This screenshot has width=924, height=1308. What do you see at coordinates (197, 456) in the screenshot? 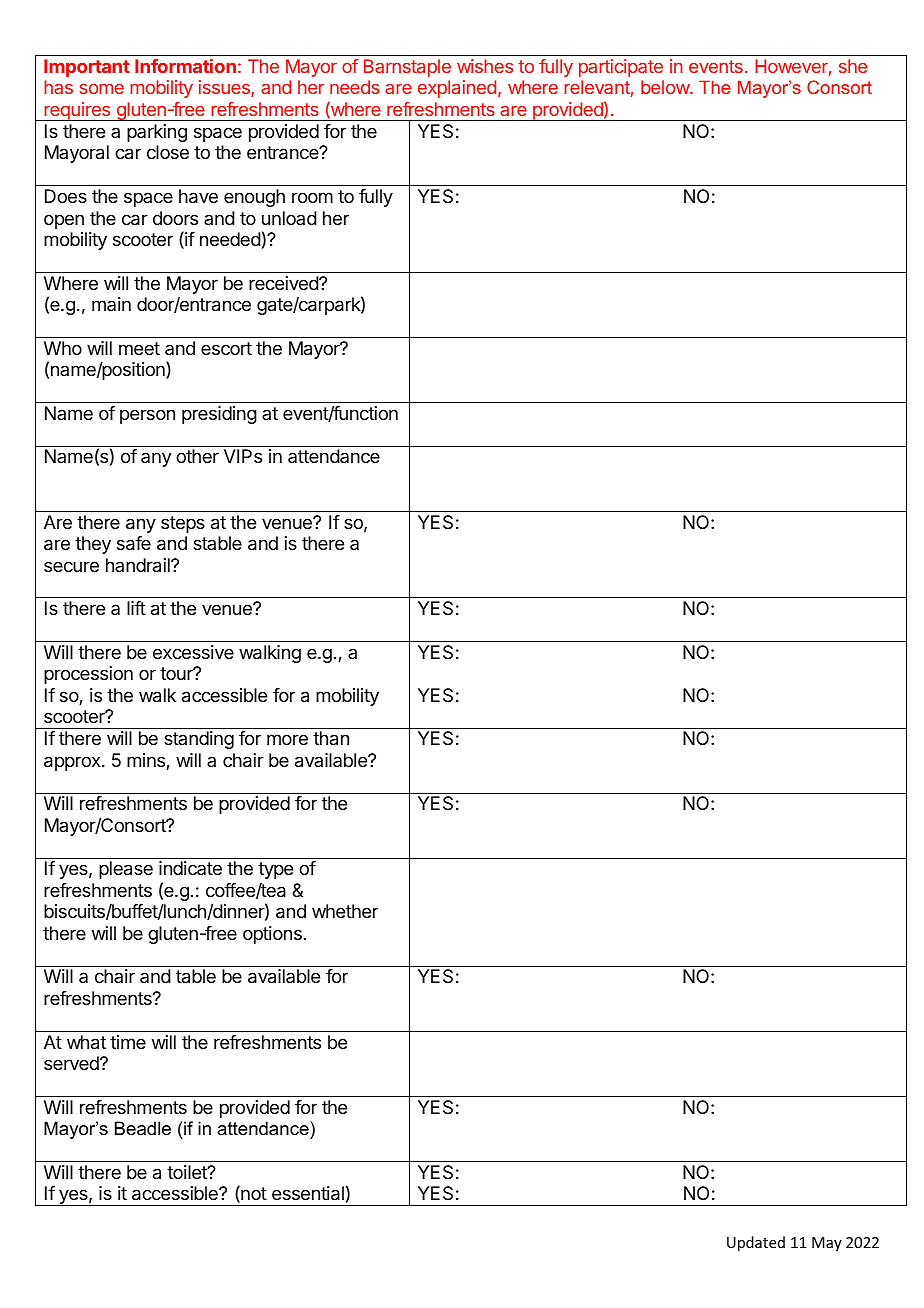
I see `other` at bounding box center [197, 456].
